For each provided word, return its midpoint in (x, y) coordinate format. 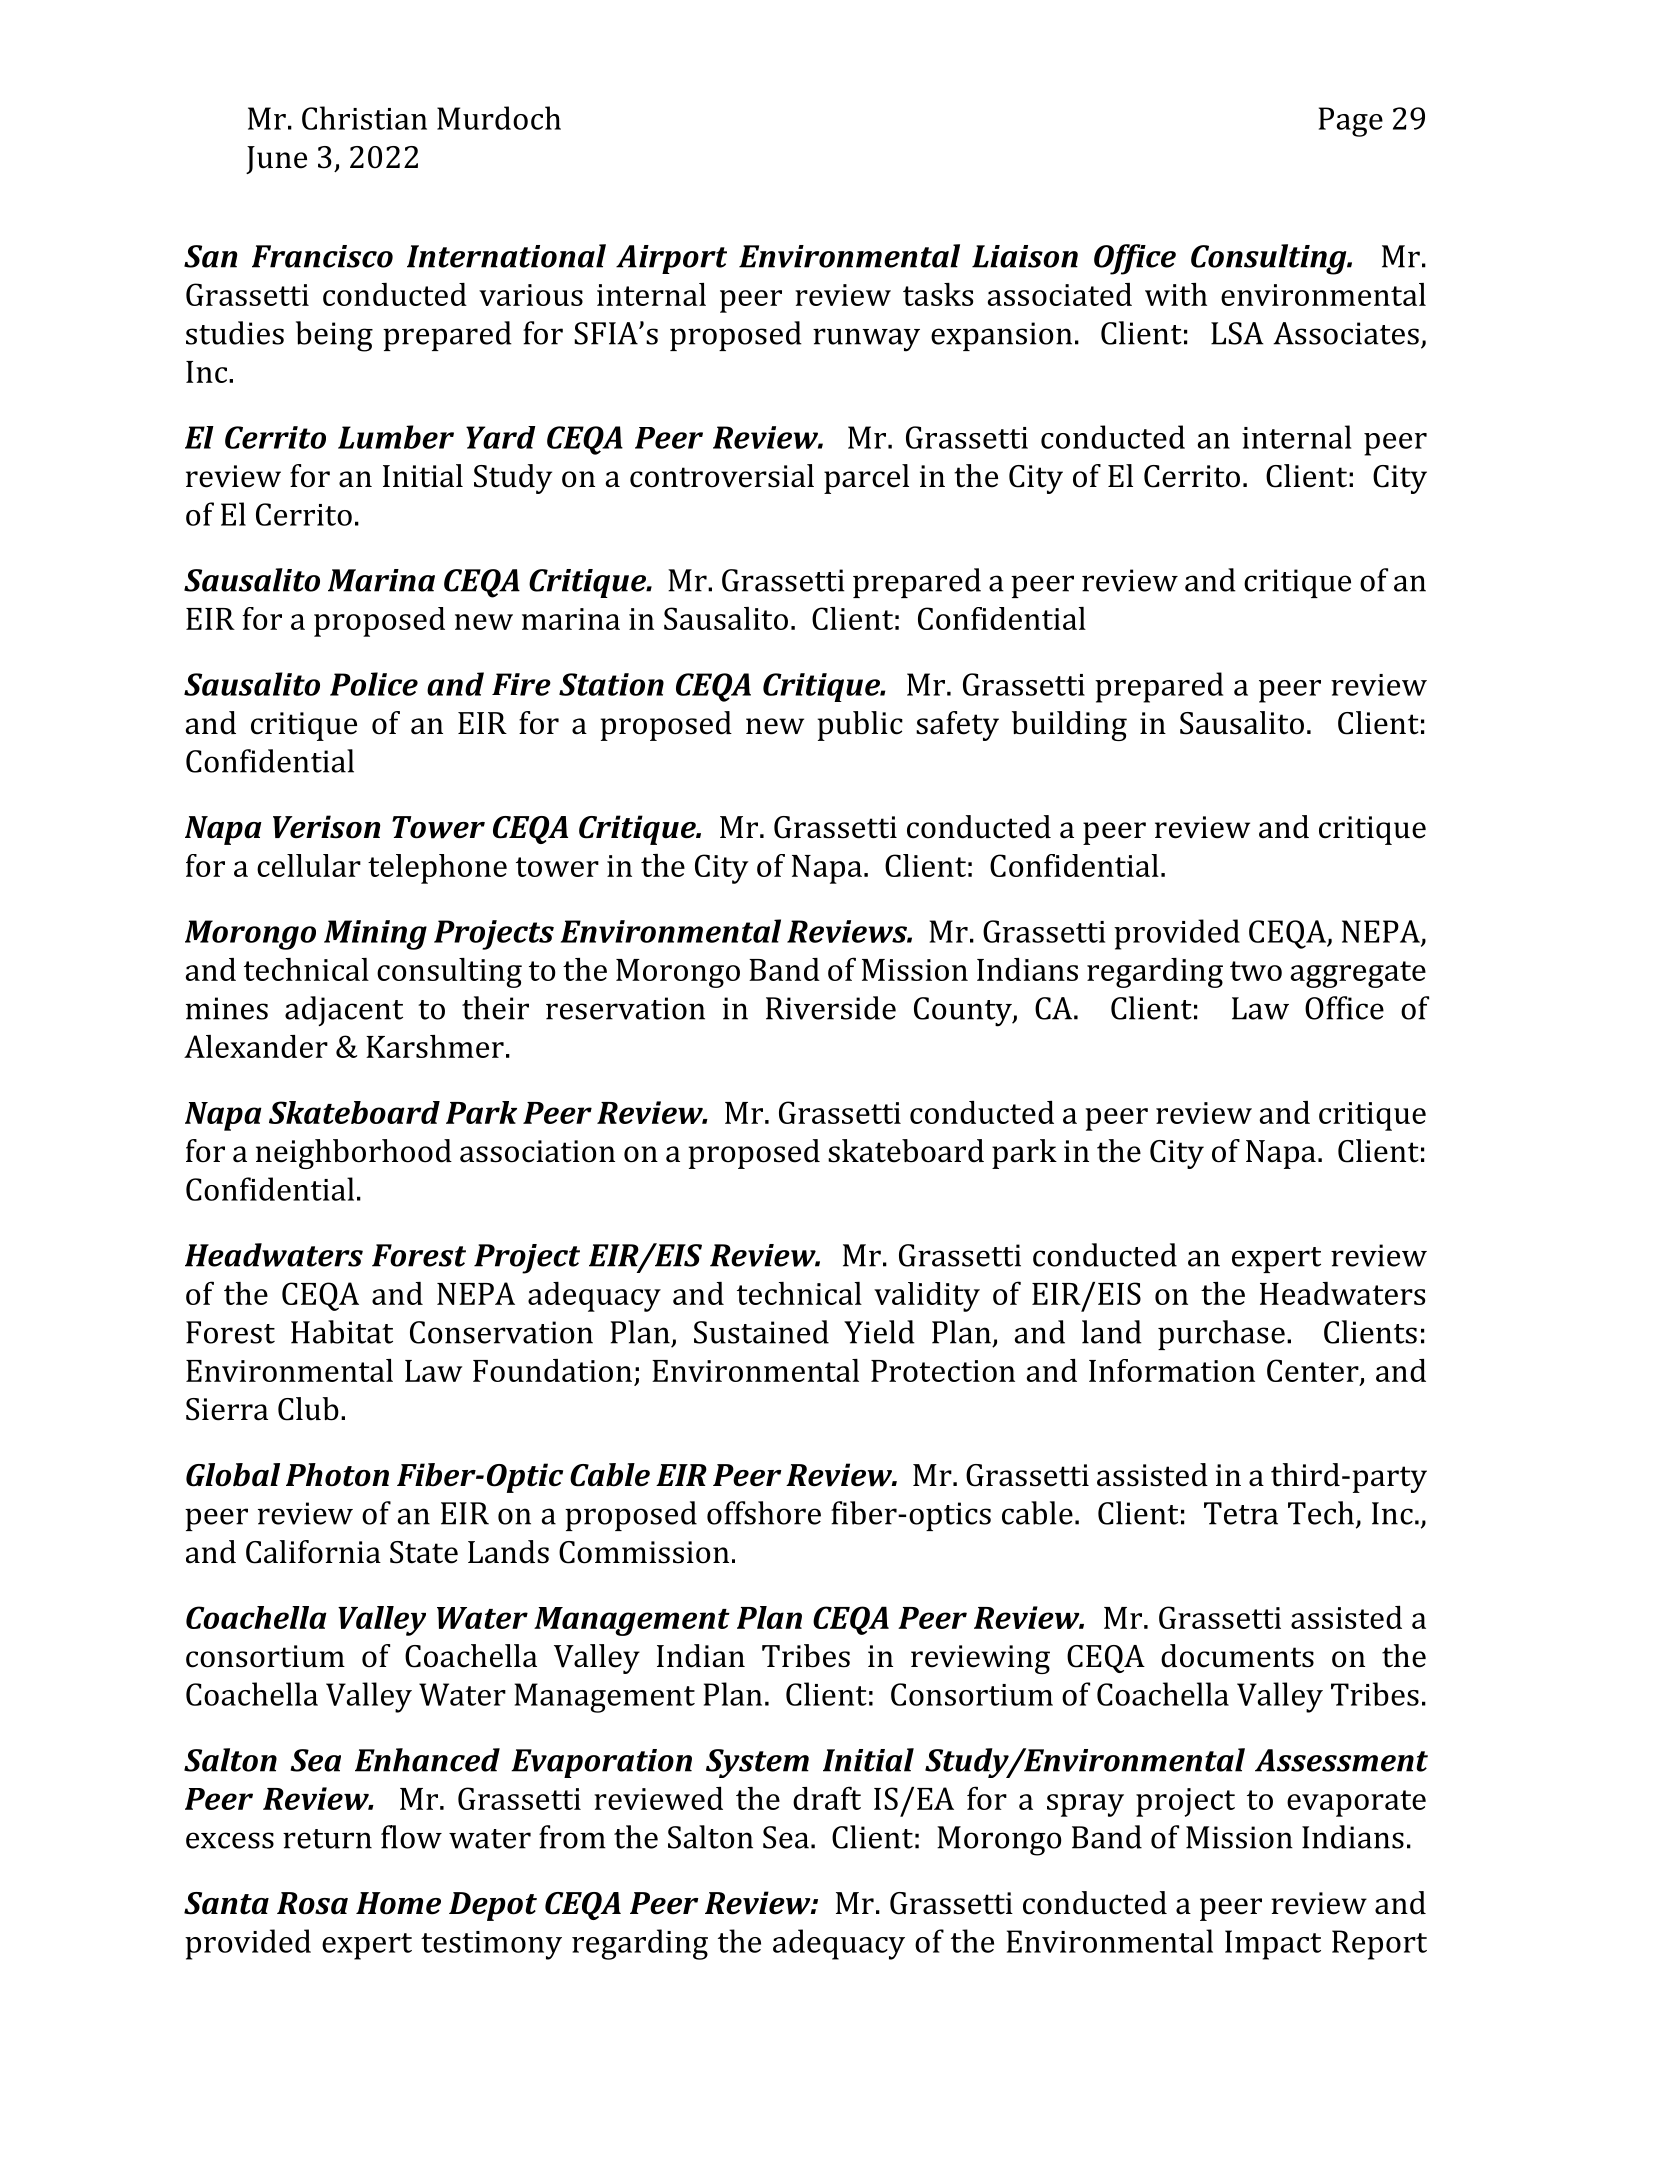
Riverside (831, 1008)
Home (398, 1903)
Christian (364, 118)
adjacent (344, 1011)
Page (1351, 122)
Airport (671, 259)
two (1256, 971)
